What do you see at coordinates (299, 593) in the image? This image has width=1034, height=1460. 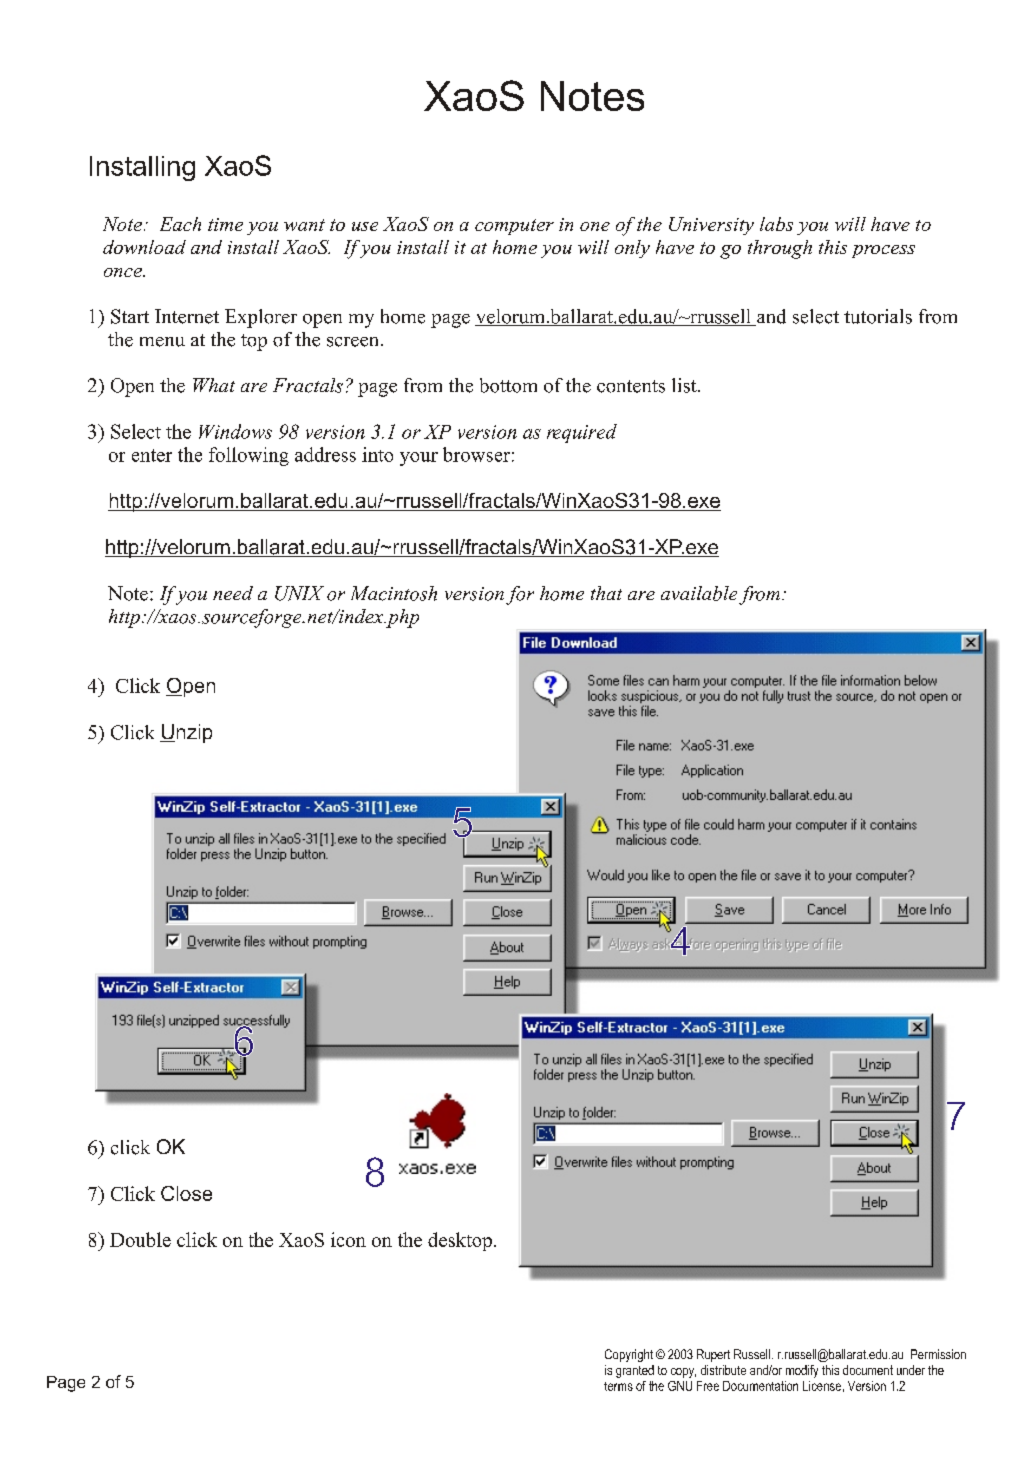 I see `UNIX` at bounding box center [299, 593].
